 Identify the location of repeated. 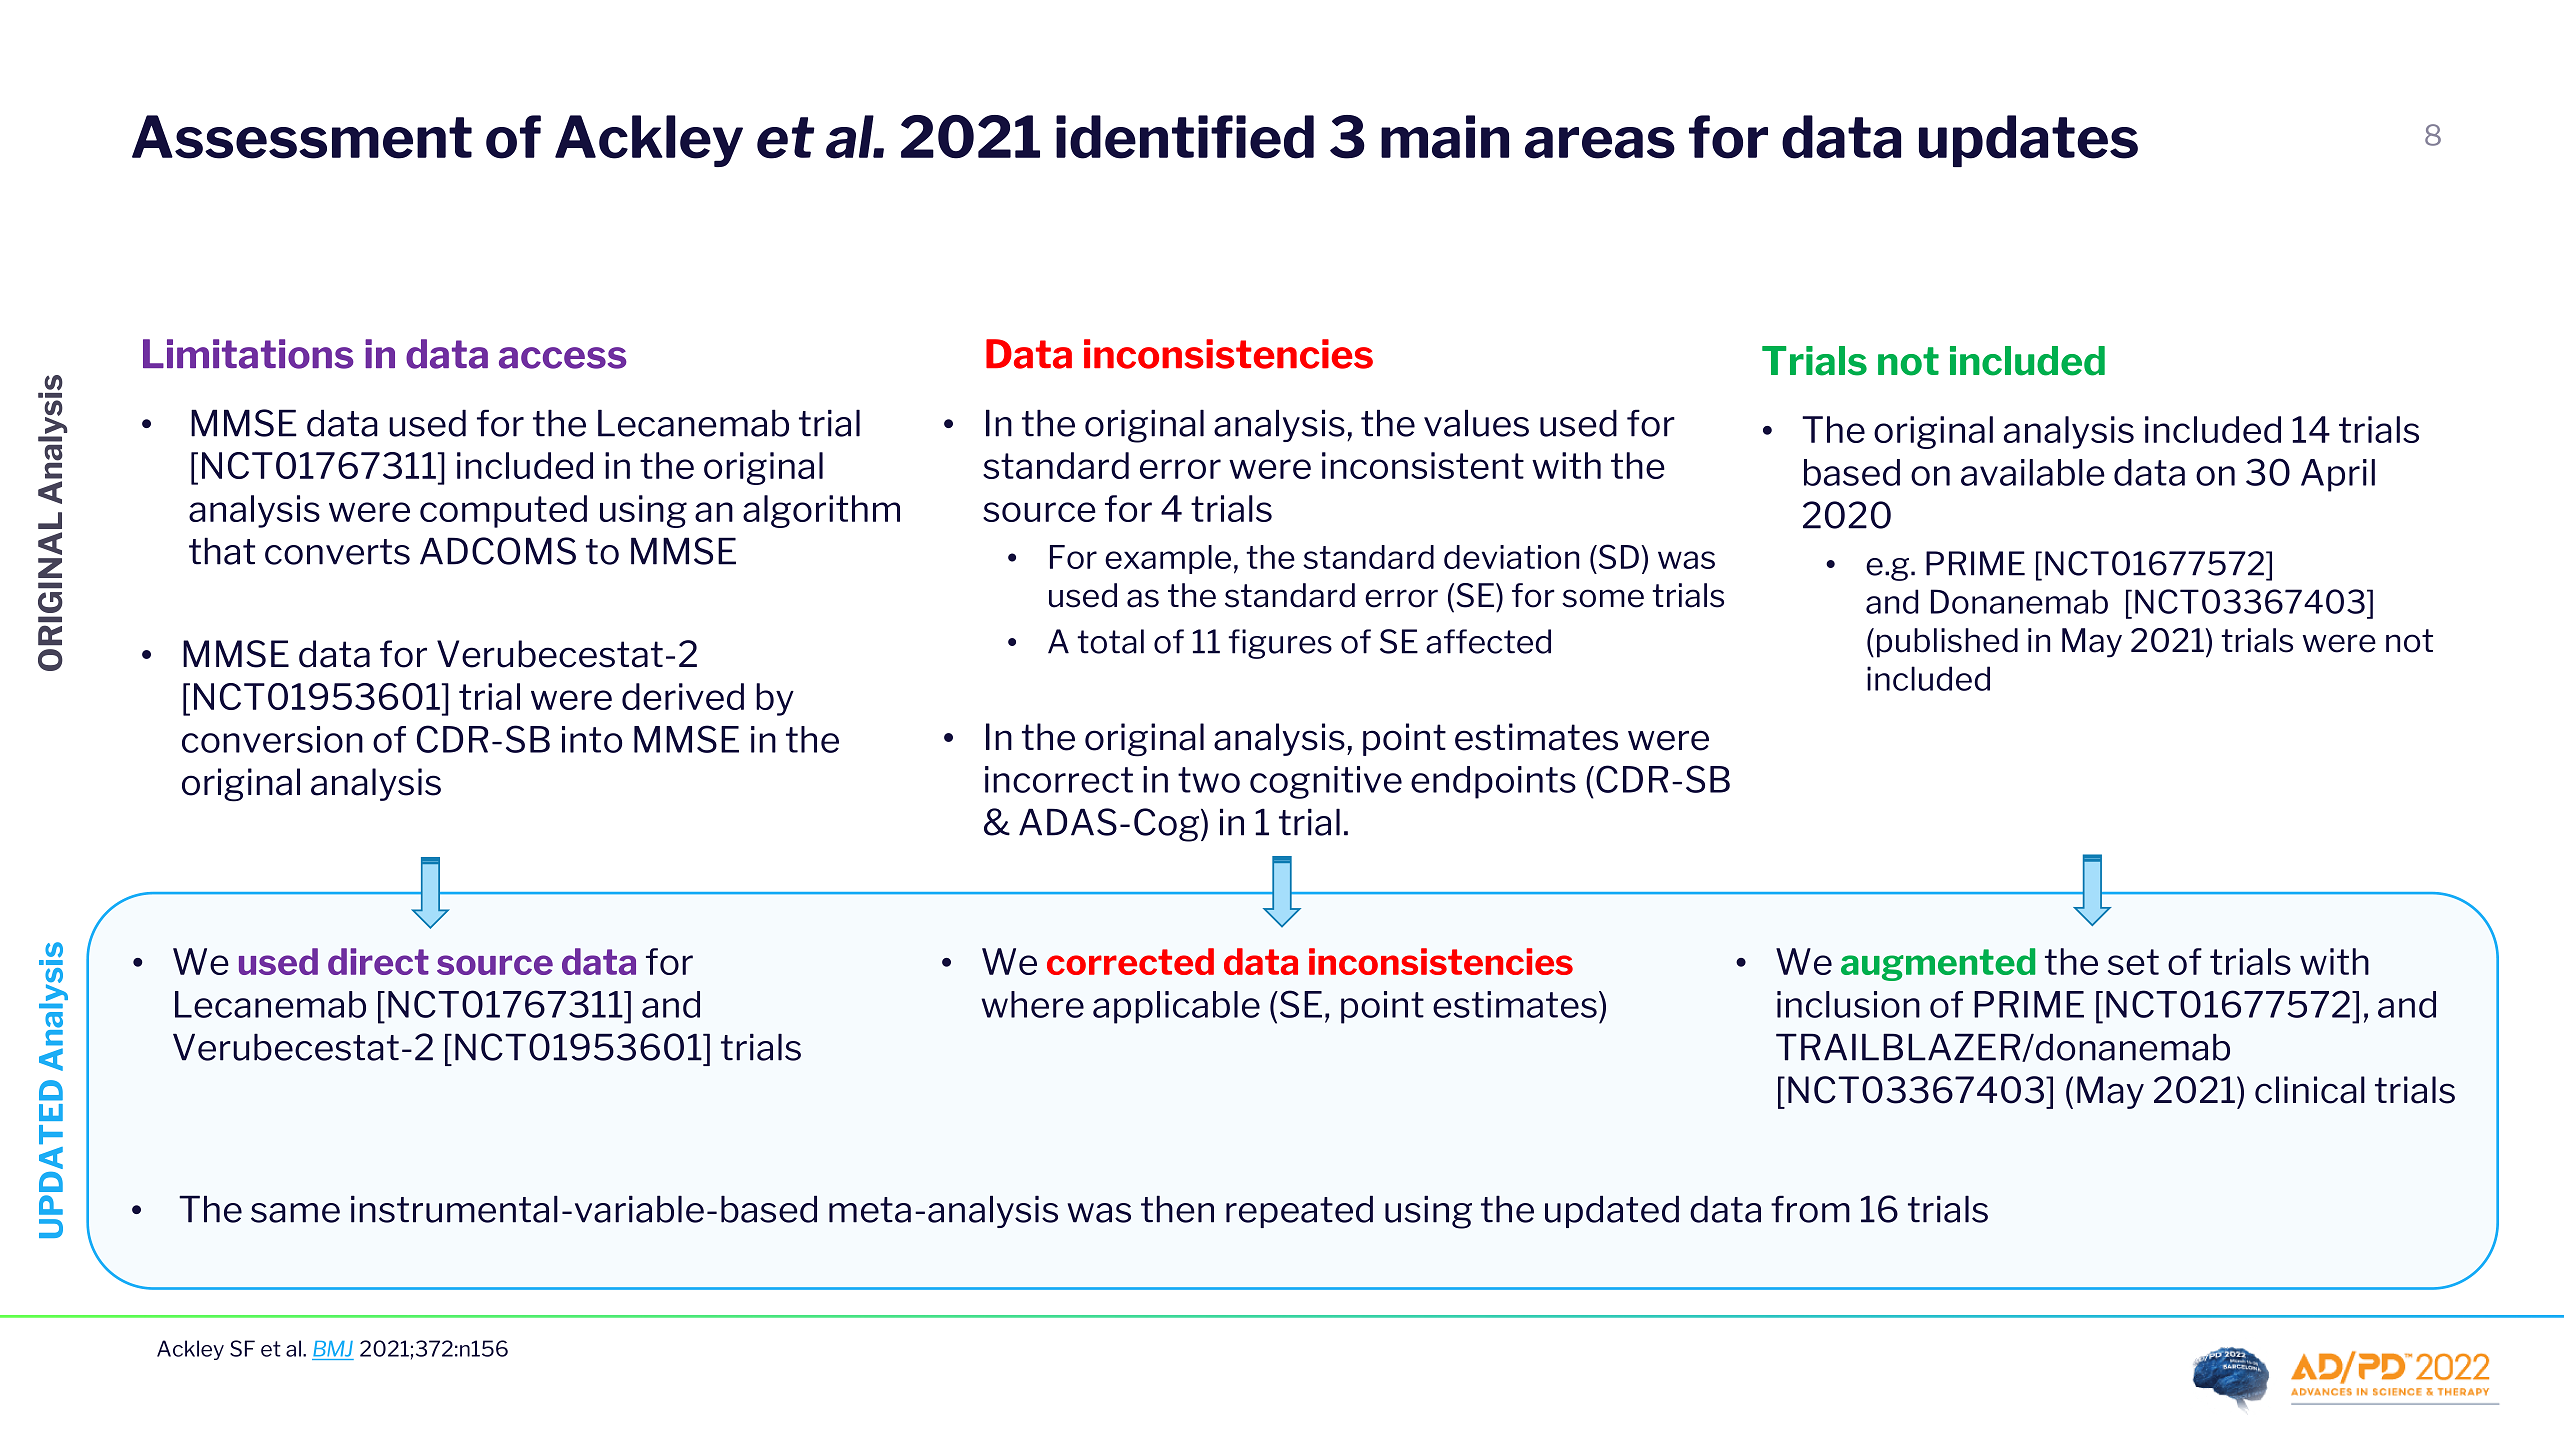
(1299, 1211).
